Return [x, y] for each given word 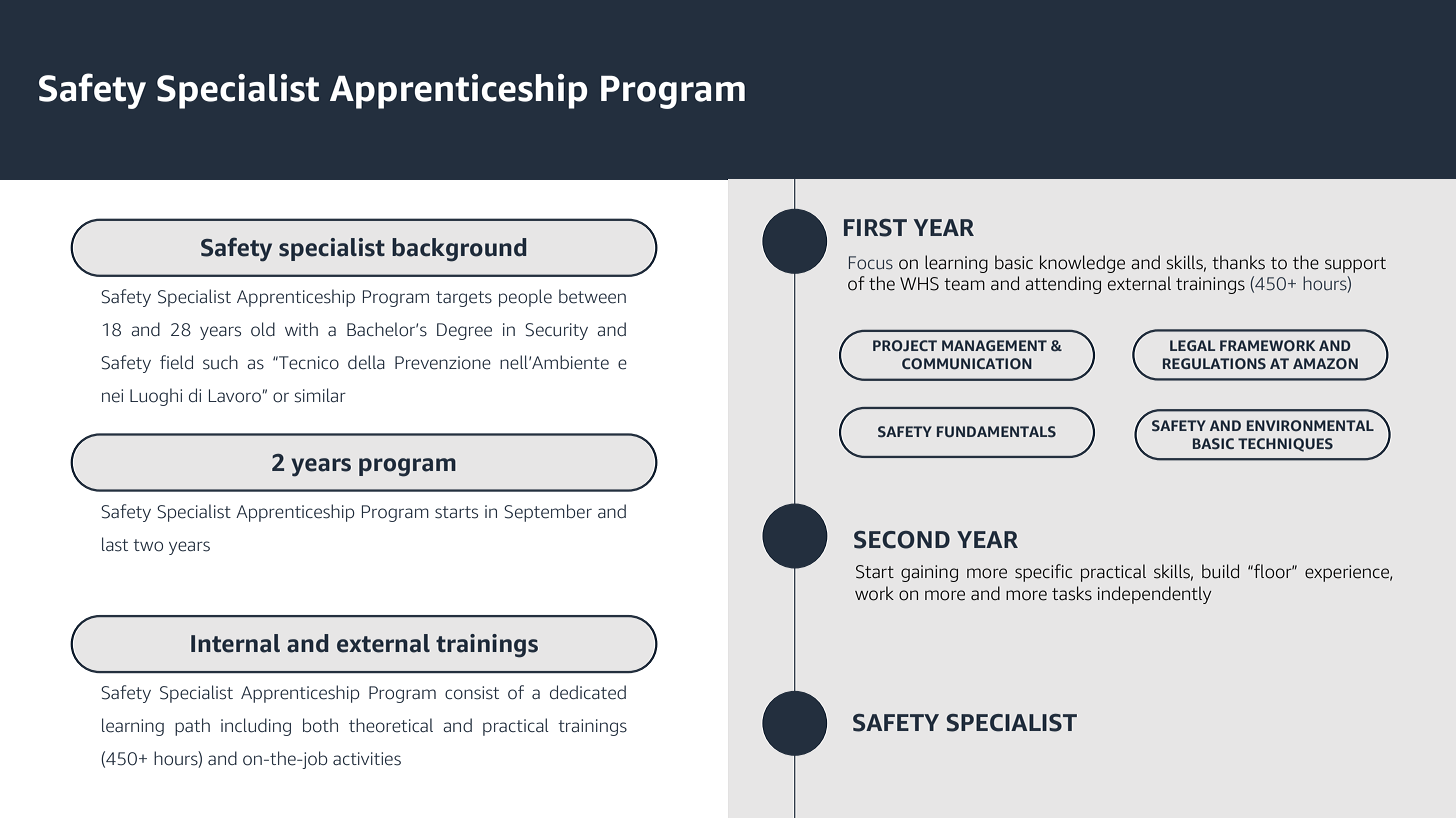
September [548, 513]
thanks [1238, 262]
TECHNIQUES [1285, 445]
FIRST [875, 228]
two [148, 545]
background [459, 250]
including [256, 727]
